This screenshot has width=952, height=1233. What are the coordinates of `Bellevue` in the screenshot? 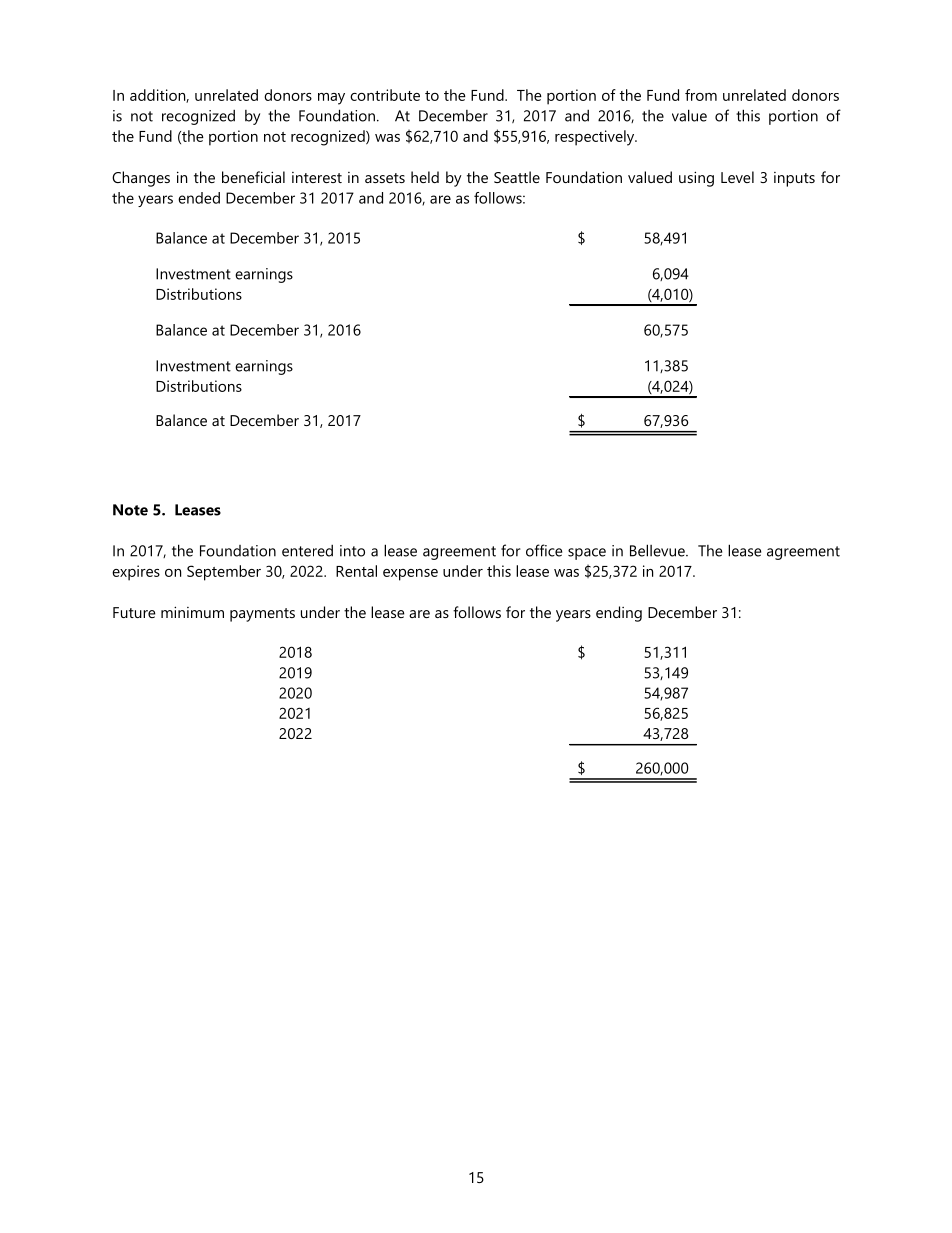 It's located at (658, 550).
